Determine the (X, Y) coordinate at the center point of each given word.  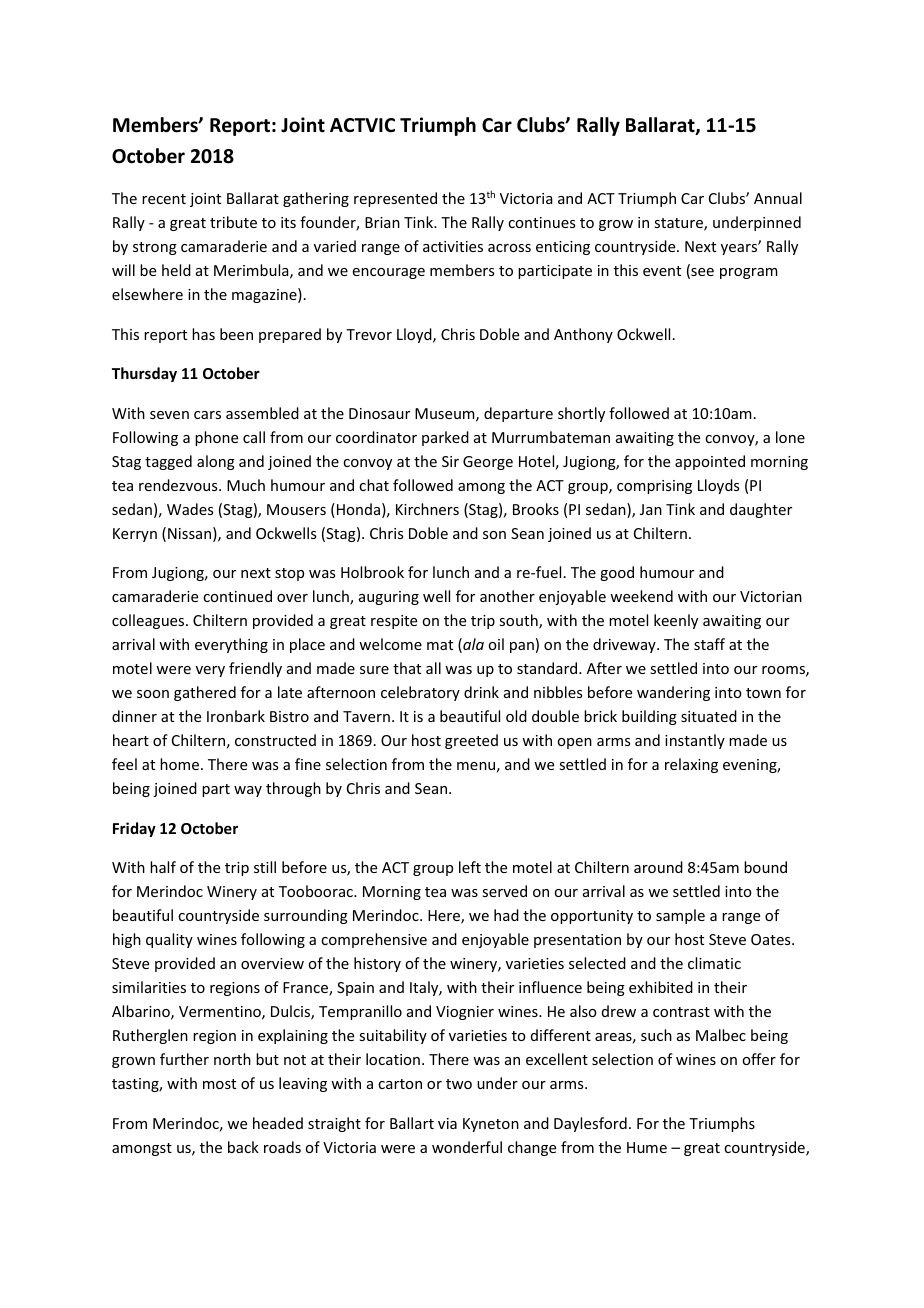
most (219, 1084)
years (740, 248)
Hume (647, 1147)
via (447, 1123)
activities (453, 246)
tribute (233, 222)
